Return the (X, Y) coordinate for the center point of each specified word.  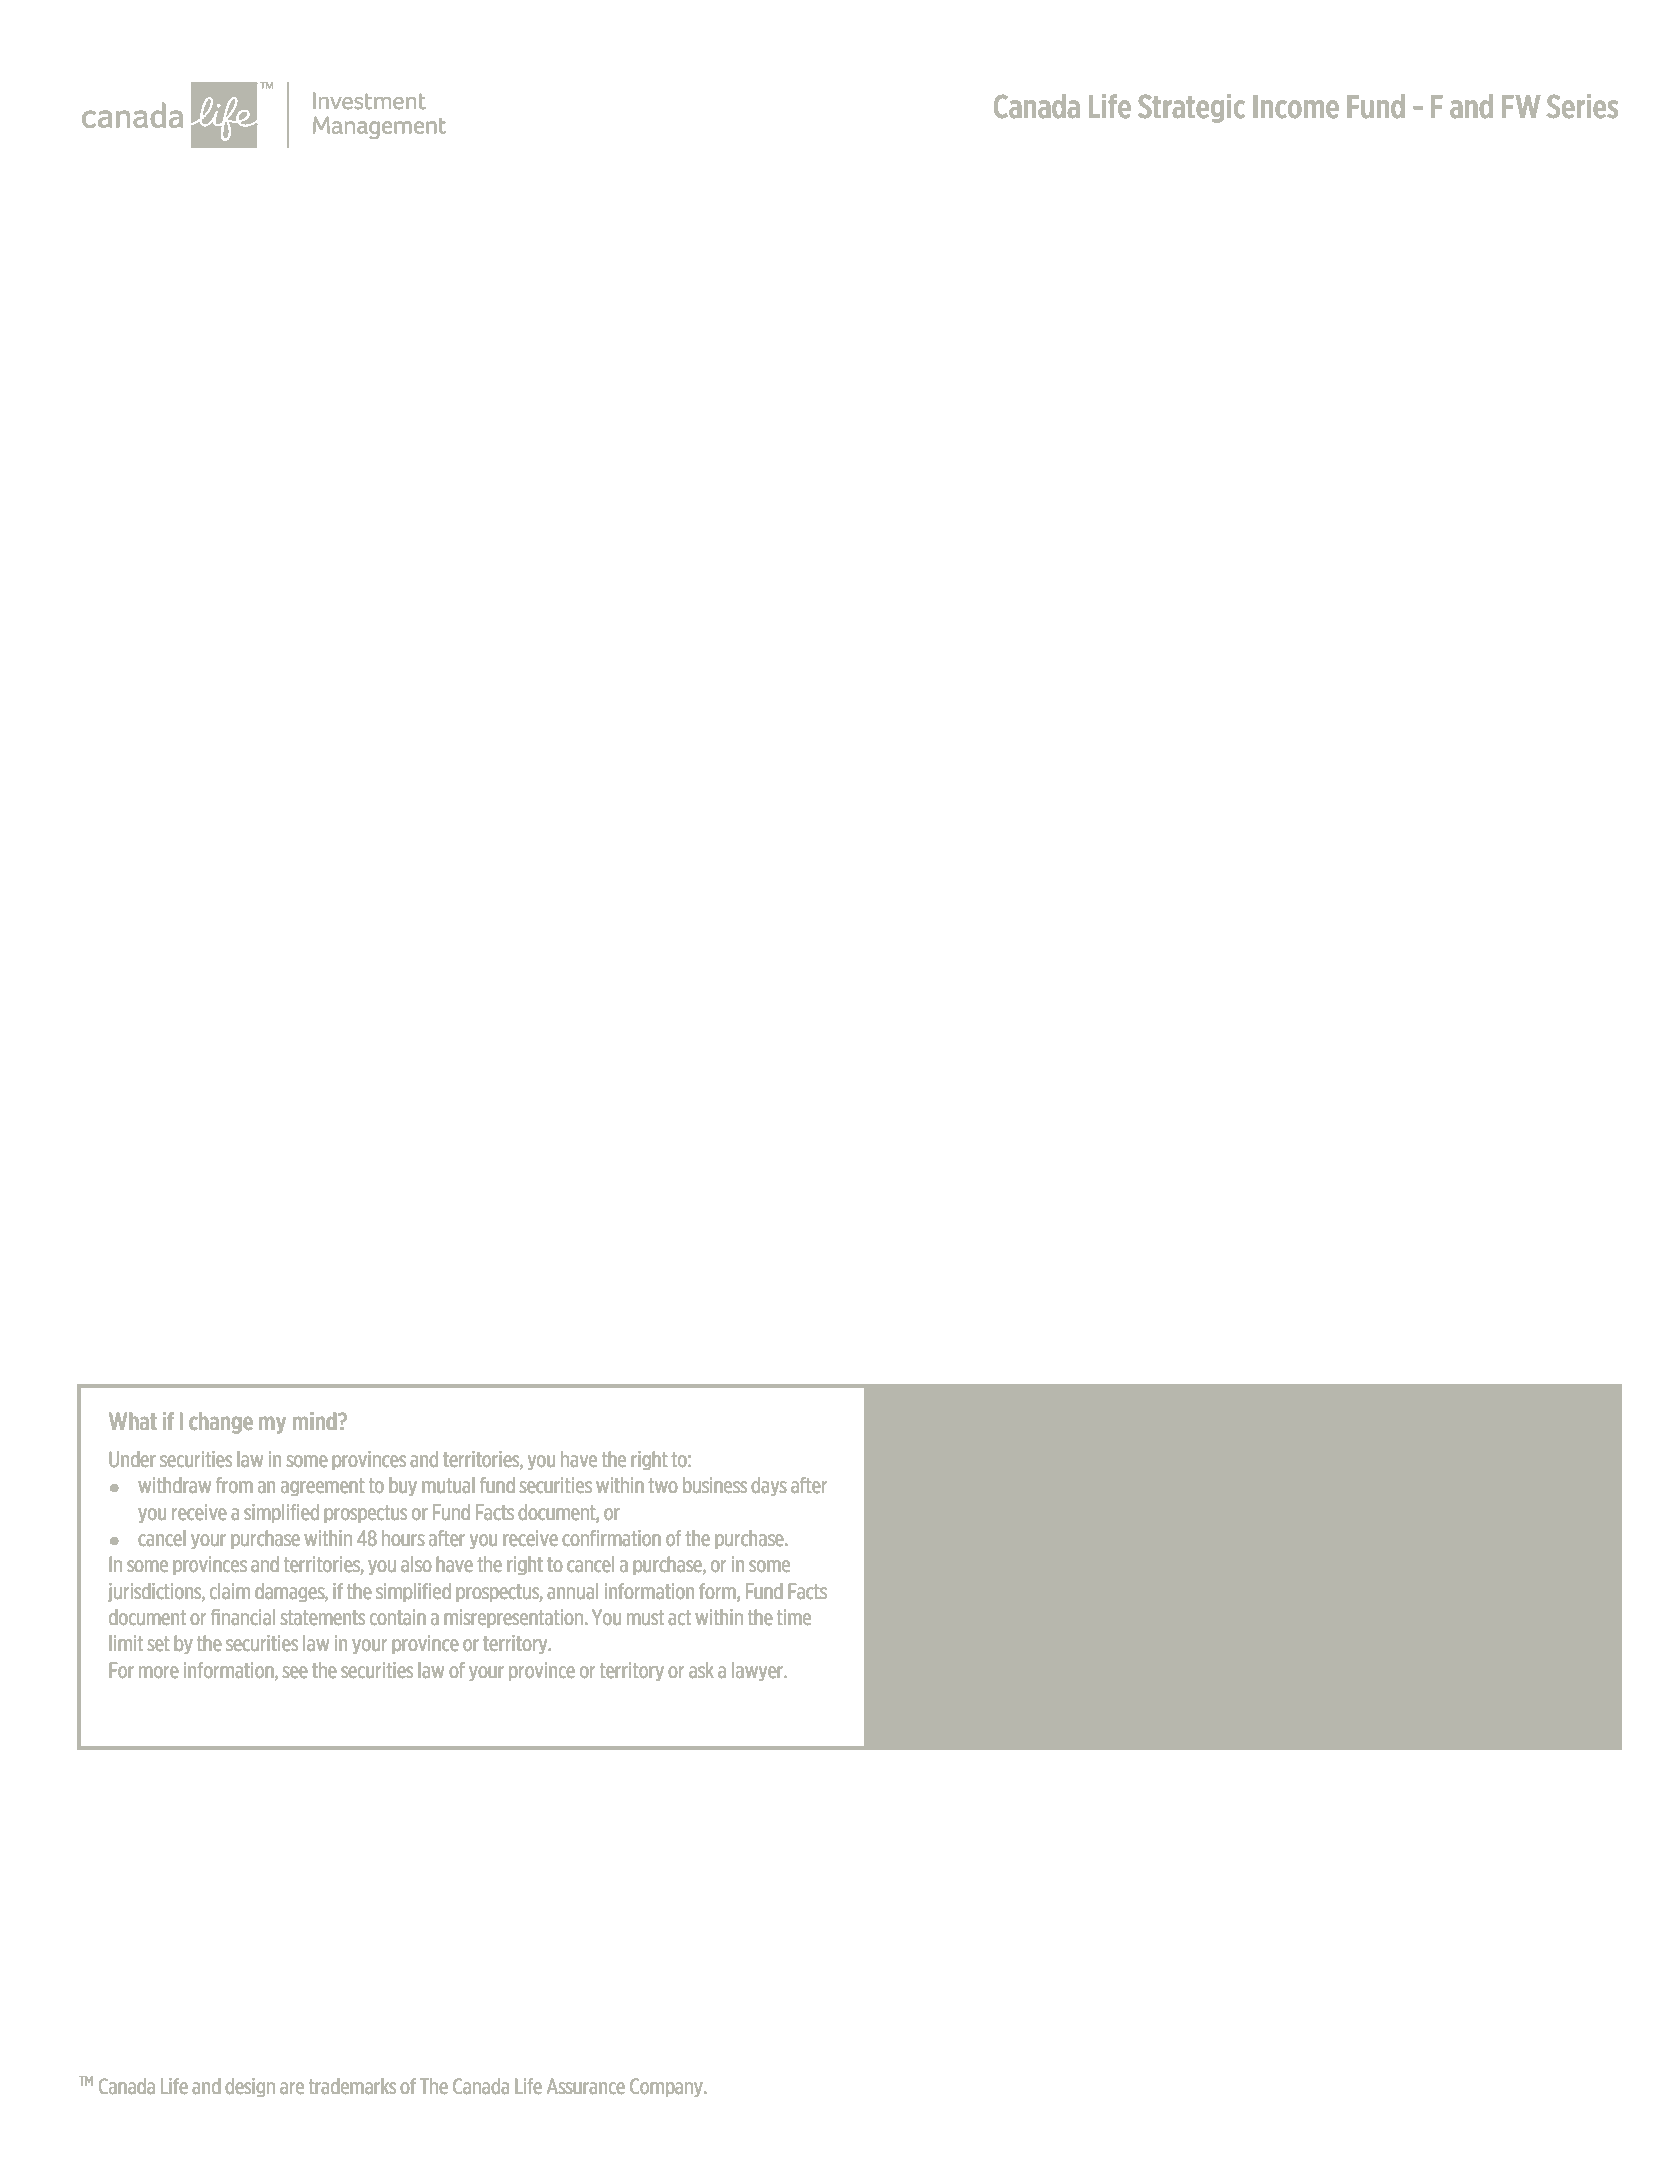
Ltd (1202, 1548)
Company (667, 2087)
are (292, 2088)
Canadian (1286, 1663)
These (1168, 1485)
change (221, 1423)
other (947, 1485)
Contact (923, 1459)
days (769, 1486)
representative (1257, 1460)
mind (316, 1421)
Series (1582, 106)
